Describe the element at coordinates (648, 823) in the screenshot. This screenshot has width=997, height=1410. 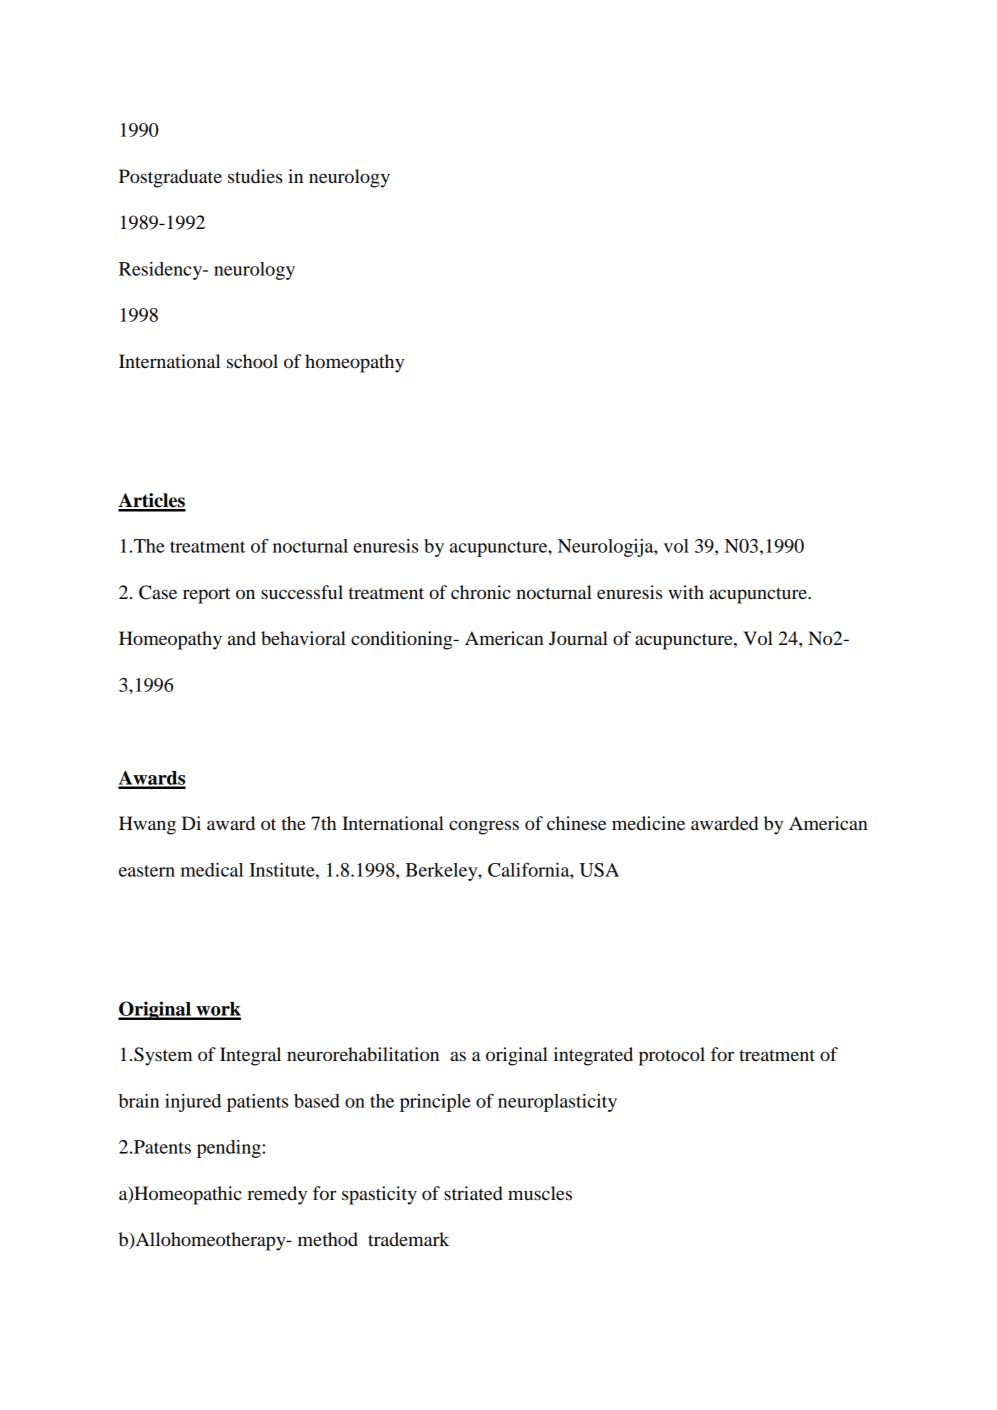
I see `medicine` at that location.
